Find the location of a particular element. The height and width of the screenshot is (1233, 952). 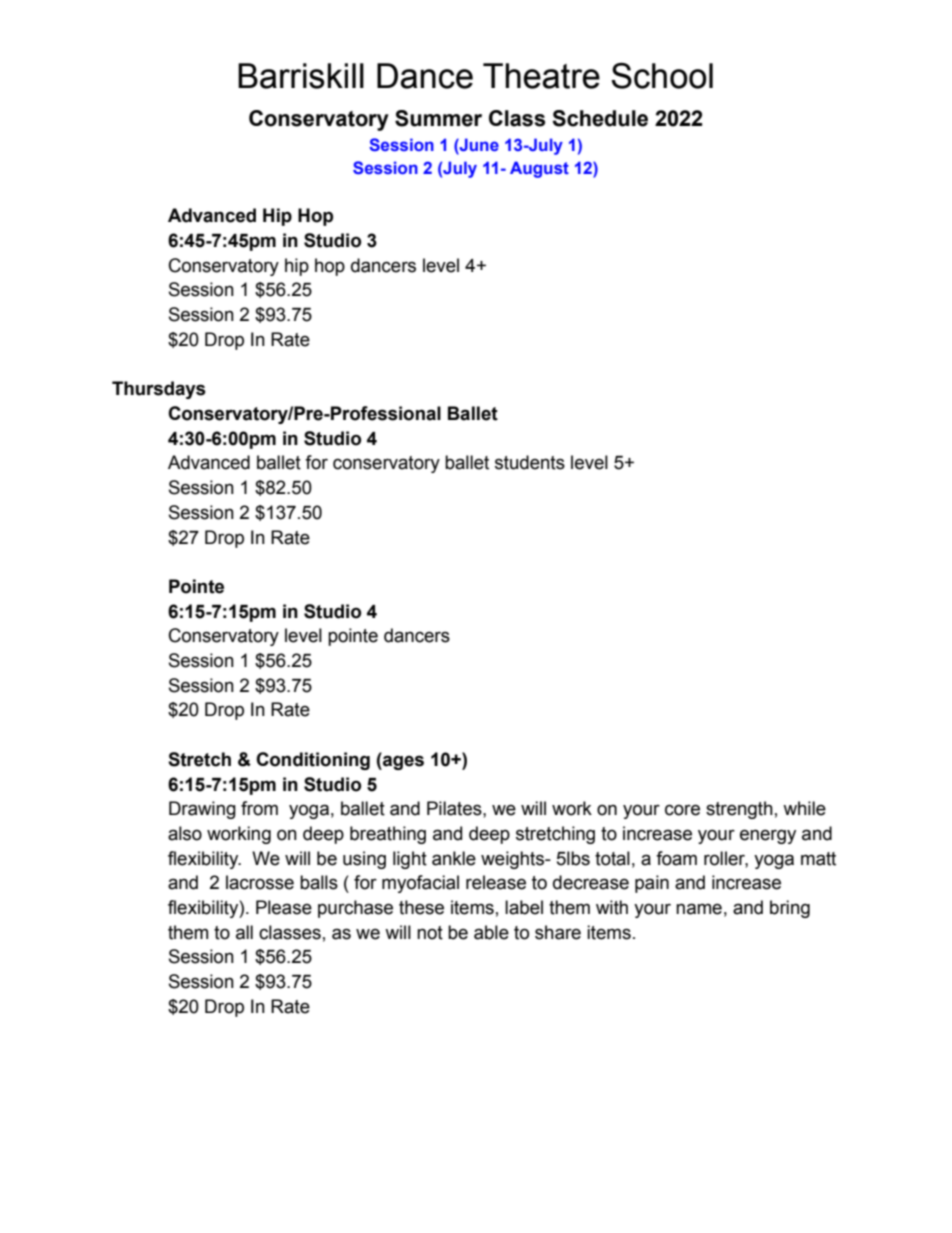

from is located at coordinates (259, 808).
